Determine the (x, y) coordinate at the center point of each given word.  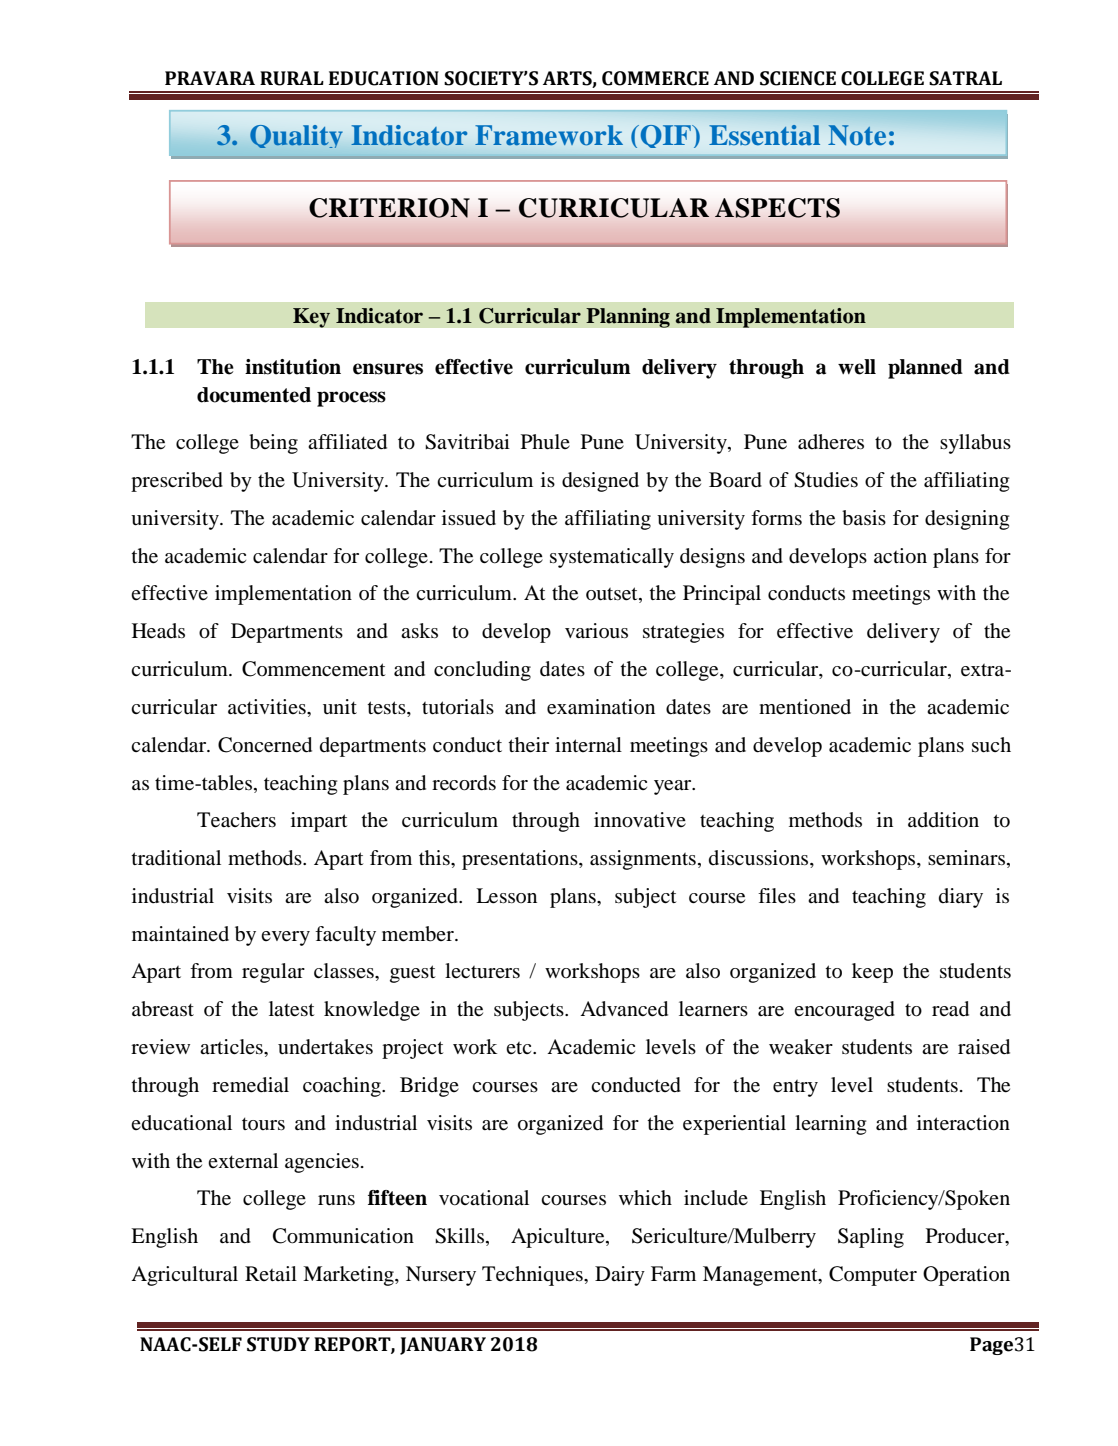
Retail (271, 1273)
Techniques (533, 1276)
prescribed (177, 482)
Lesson (506, 896)
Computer (873, 1276)
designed (600, 482)
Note (857, 135)
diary (961, 898)
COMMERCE (655, 78)
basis (864, 518)
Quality (296, 136)
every (285, 938)
